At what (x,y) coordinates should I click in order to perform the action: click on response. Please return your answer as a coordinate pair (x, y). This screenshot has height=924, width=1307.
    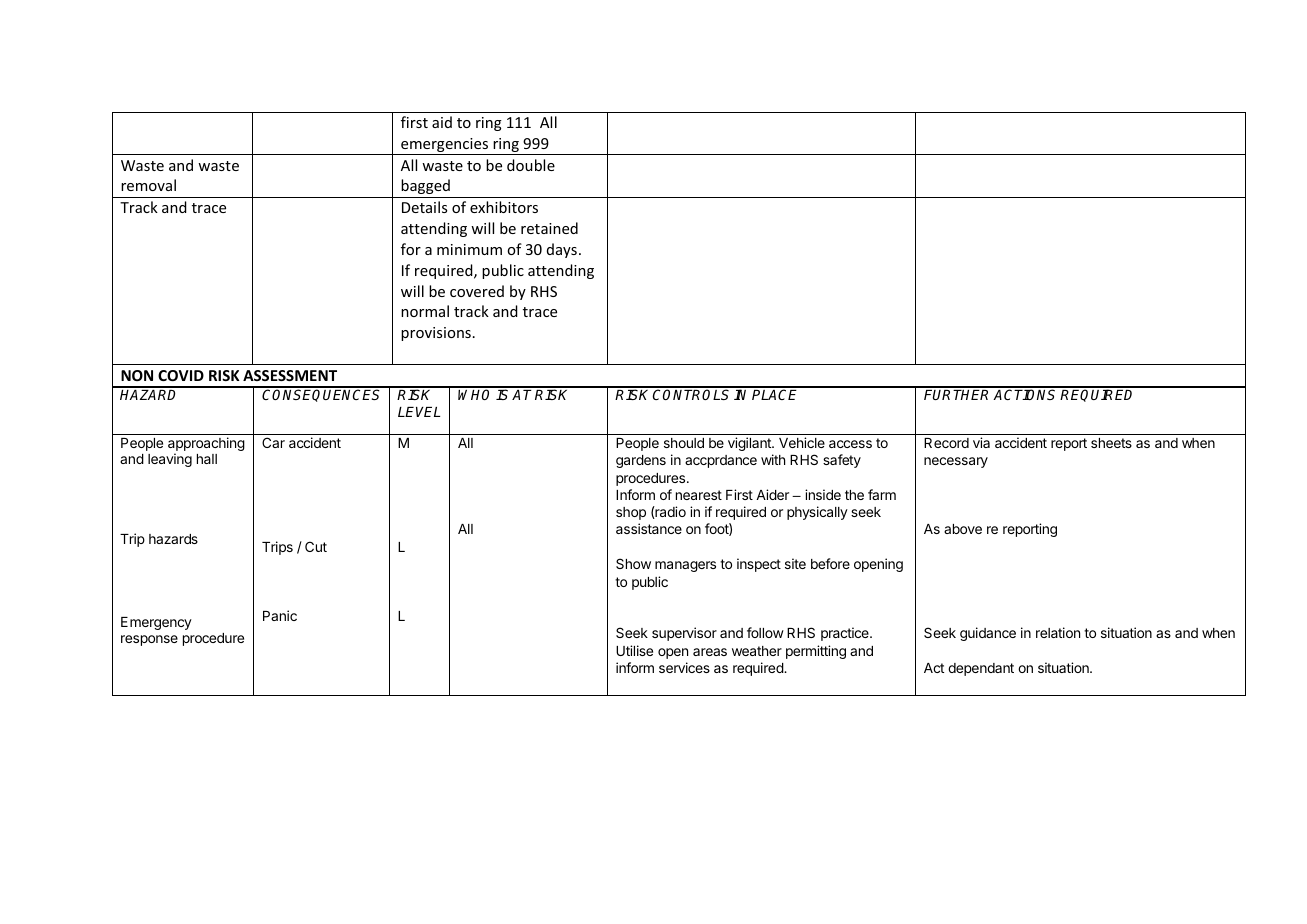
    Looking at the image, I should click on (149, 640).
